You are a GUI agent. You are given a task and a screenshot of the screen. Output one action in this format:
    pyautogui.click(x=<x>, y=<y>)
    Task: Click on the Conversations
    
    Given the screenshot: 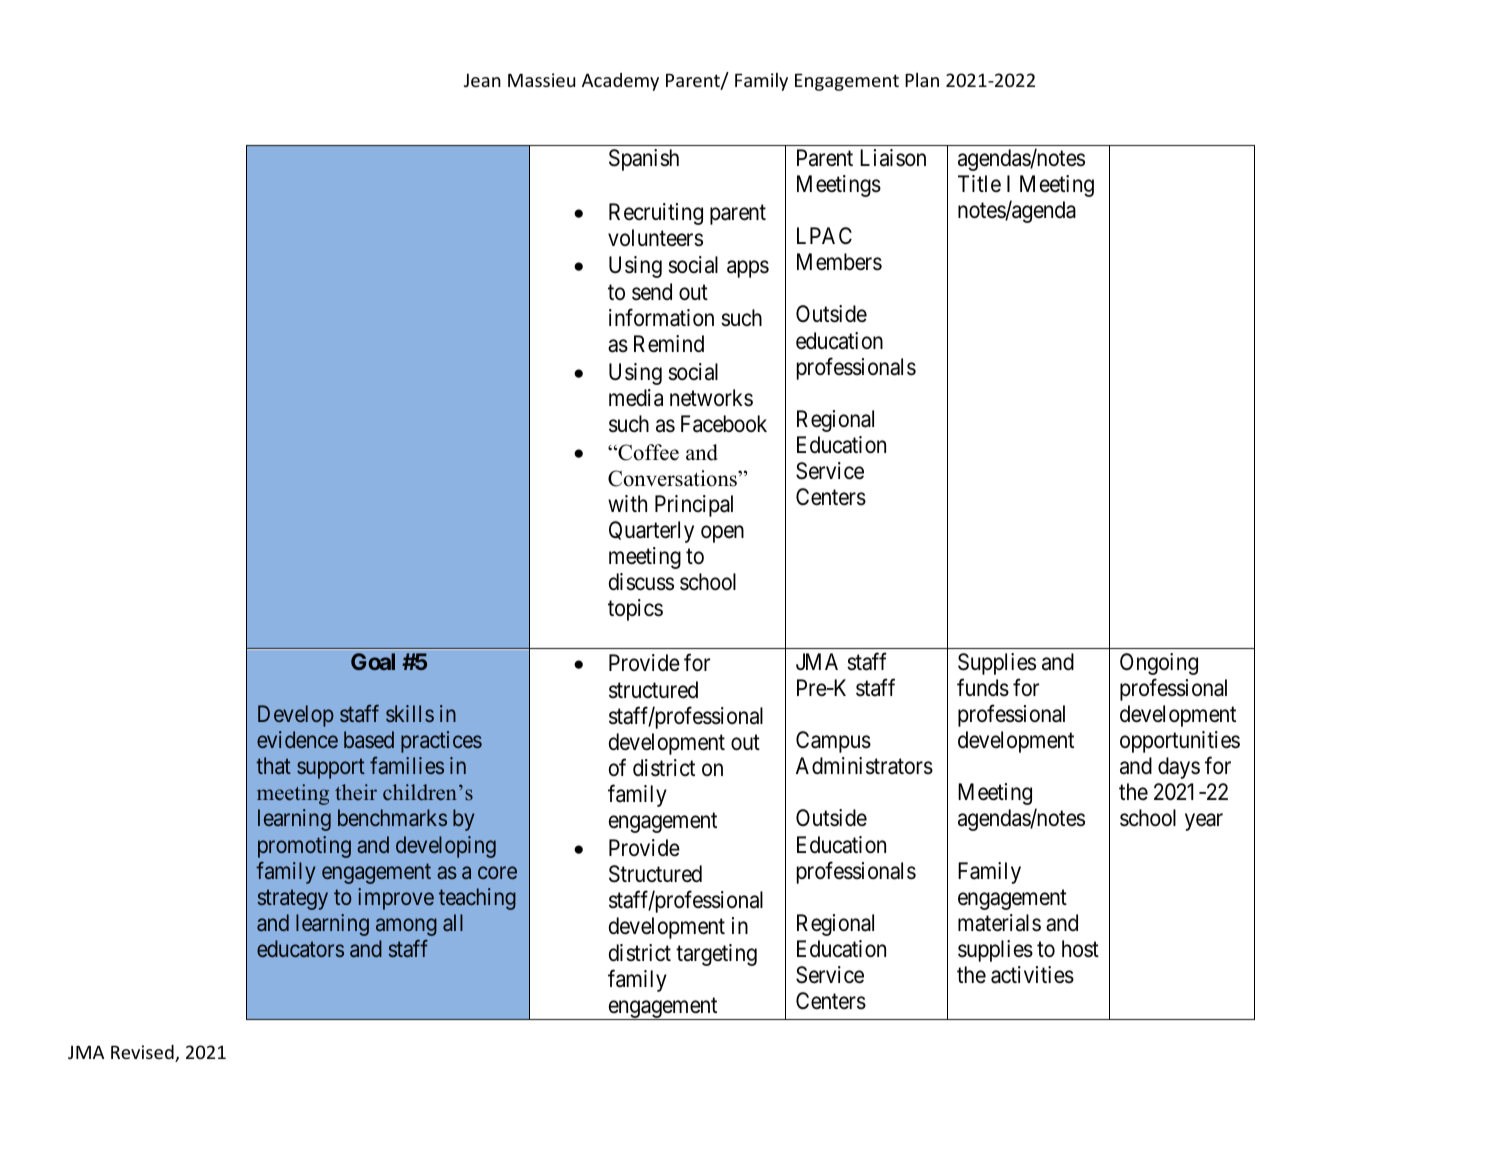 What is the action you would take?
    pyautogui.click(x=673, y=478)
